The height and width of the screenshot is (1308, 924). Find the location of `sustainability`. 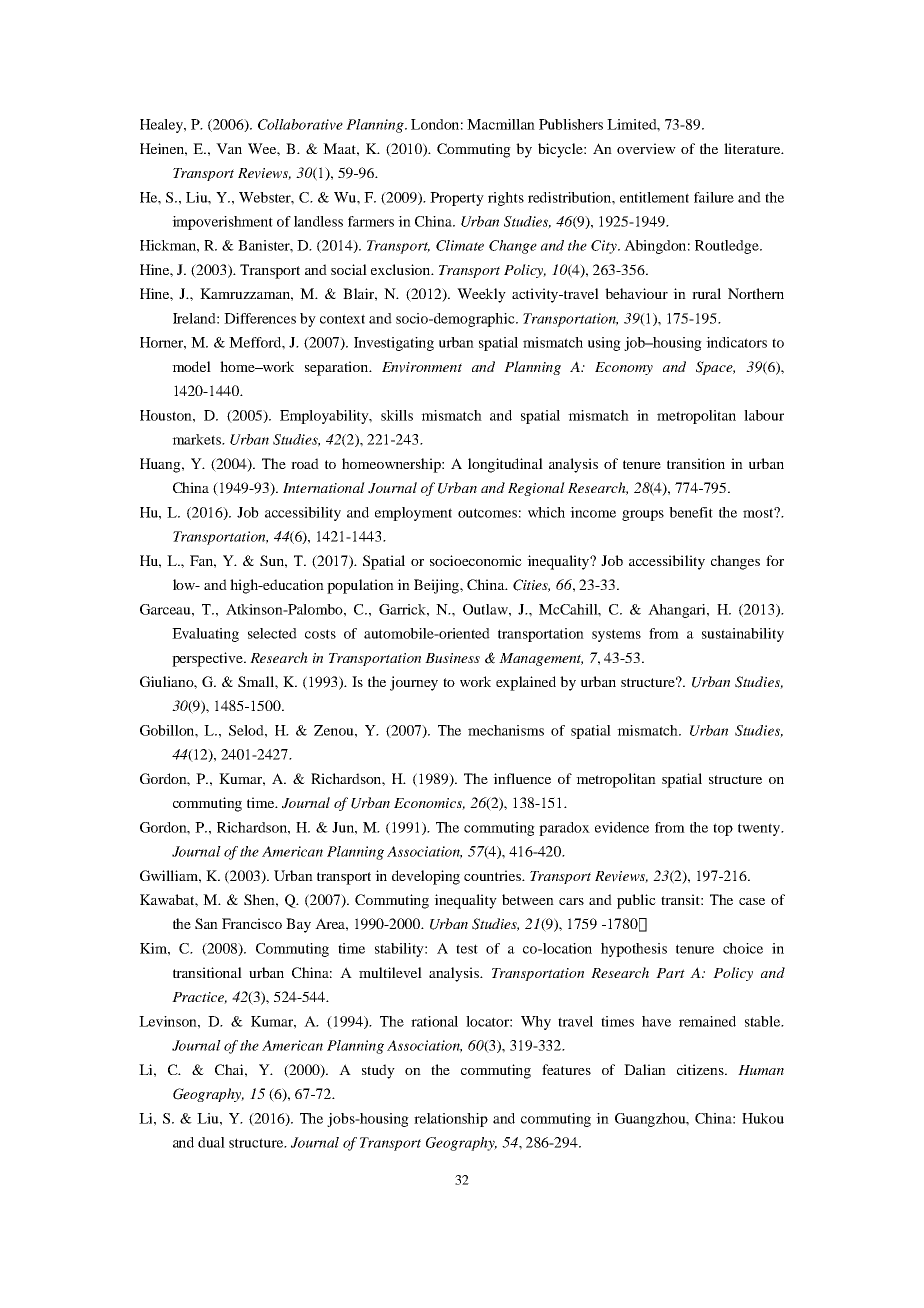

sustainability is located at coordinates (743, 635).
